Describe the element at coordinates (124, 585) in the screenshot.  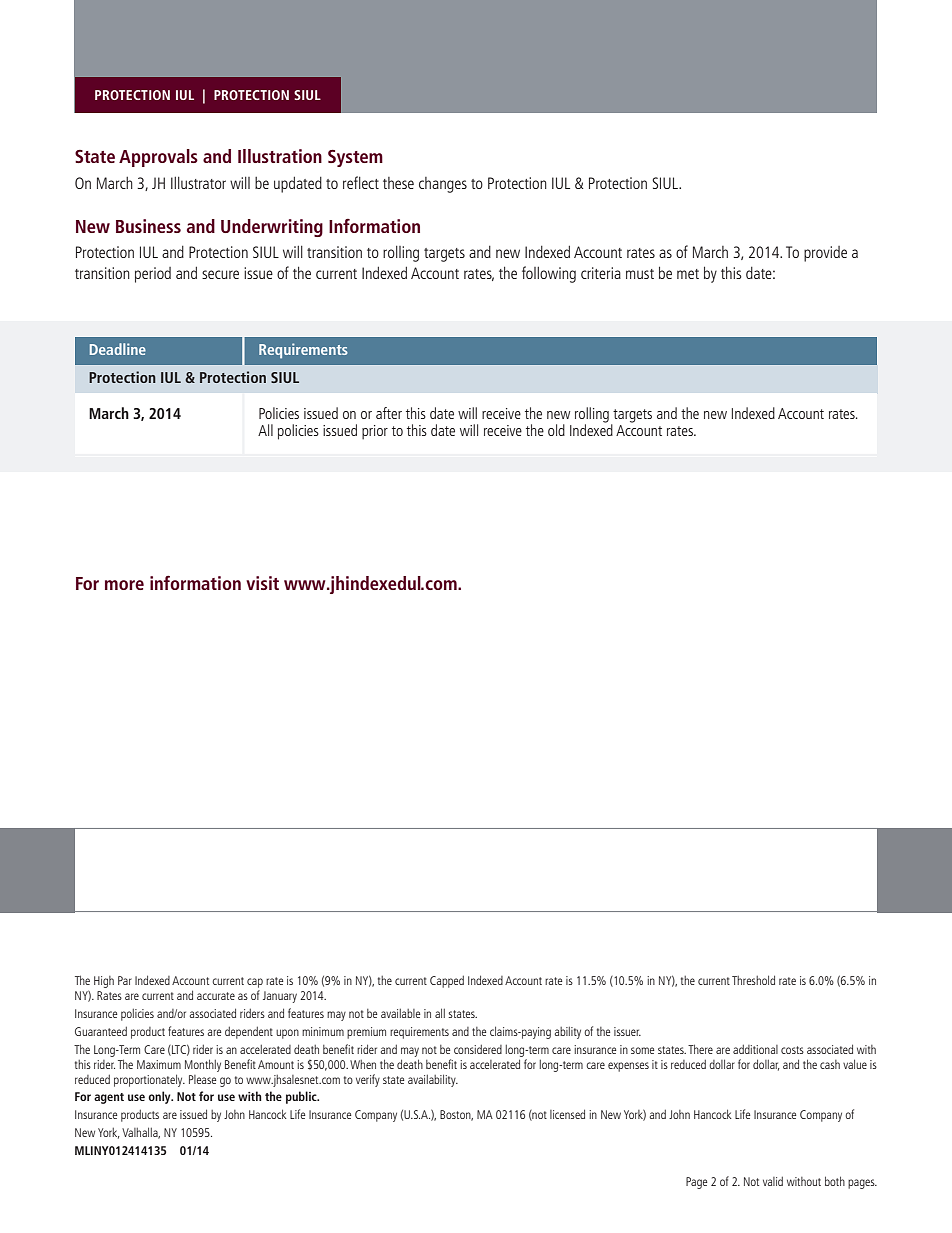
I see `more` at that location.
